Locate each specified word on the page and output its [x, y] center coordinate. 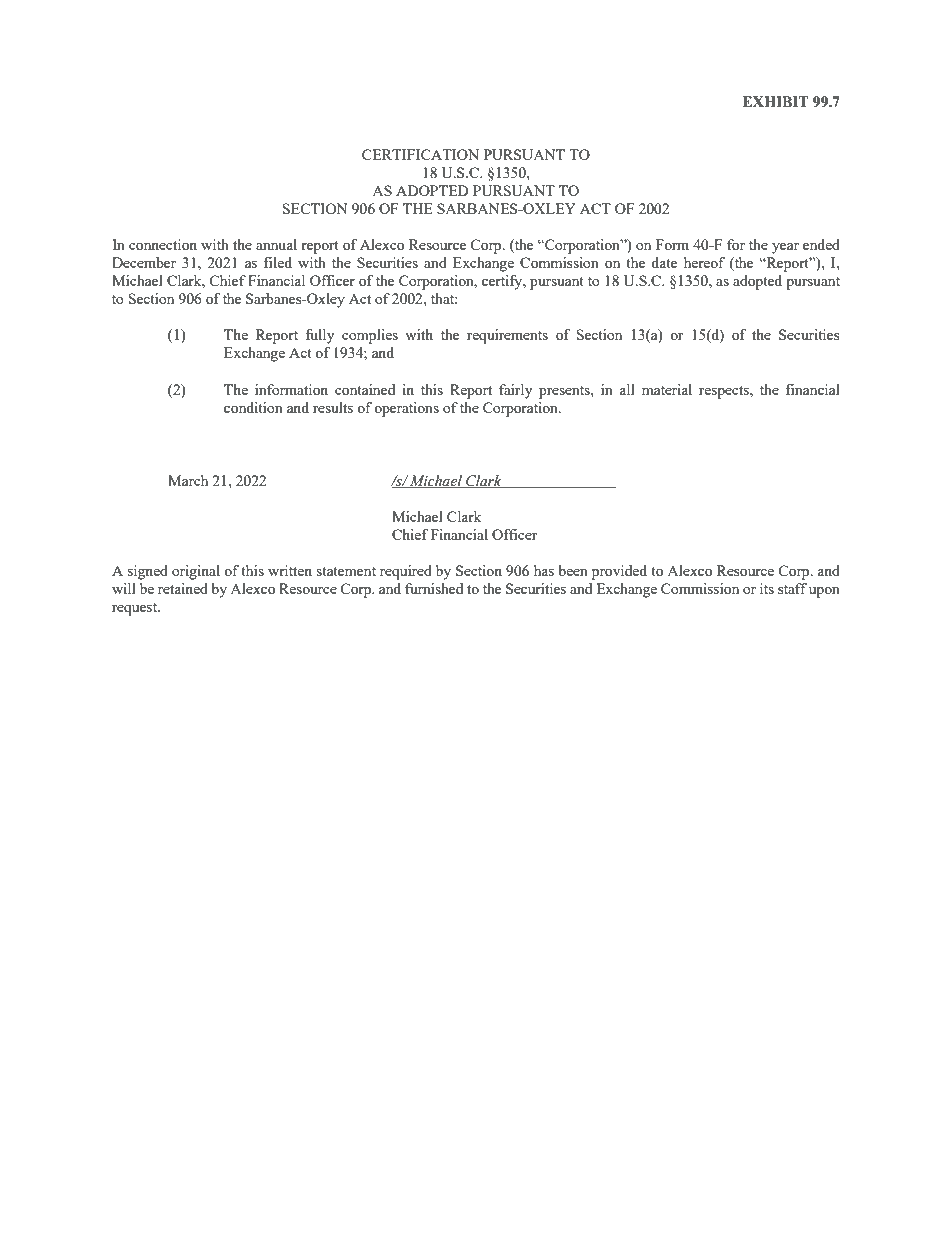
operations [406, 409]
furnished [434, 588]
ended [821, 244]
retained [183, 588]
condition [253, 407]
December [144, 262]
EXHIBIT [776, 101]
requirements [507, 336]
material [667, 389]
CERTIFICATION [420, 154]
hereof [704, 262]
